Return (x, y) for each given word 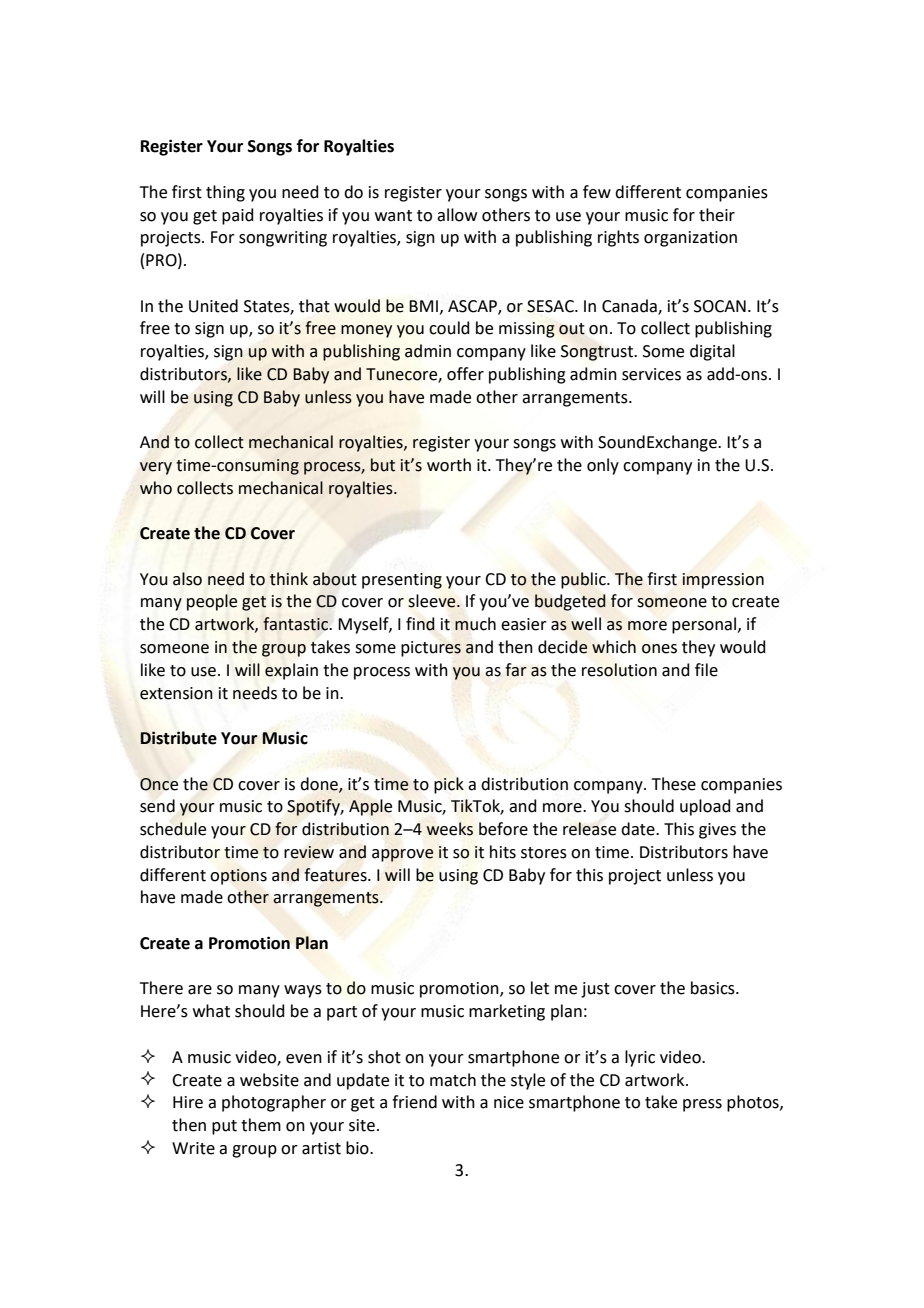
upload (705, 807)
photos (754, 1103)
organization (690, 239)
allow (457, 215)
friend (414, 1102)
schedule (173, 829)
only (603, 466)
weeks (449, 829)
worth (449, 465)
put (224, 1127)
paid (238, 216)
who (156, 488)
